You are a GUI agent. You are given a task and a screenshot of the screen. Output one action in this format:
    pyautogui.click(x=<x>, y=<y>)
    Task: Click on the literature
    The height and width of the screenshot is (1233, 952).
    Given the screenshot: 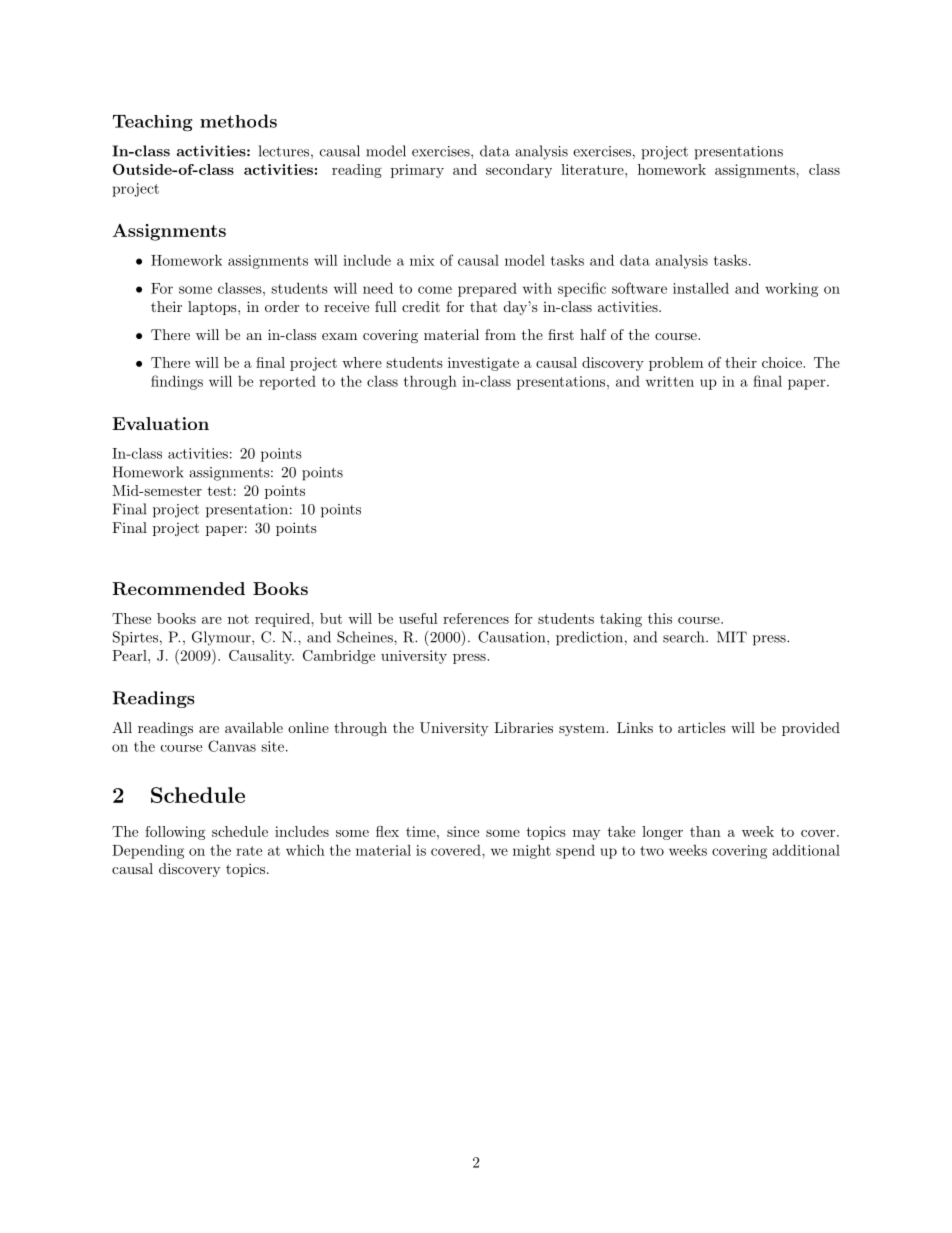 What is the action you would take?
    pyautogui.click(x=593, y=169)
